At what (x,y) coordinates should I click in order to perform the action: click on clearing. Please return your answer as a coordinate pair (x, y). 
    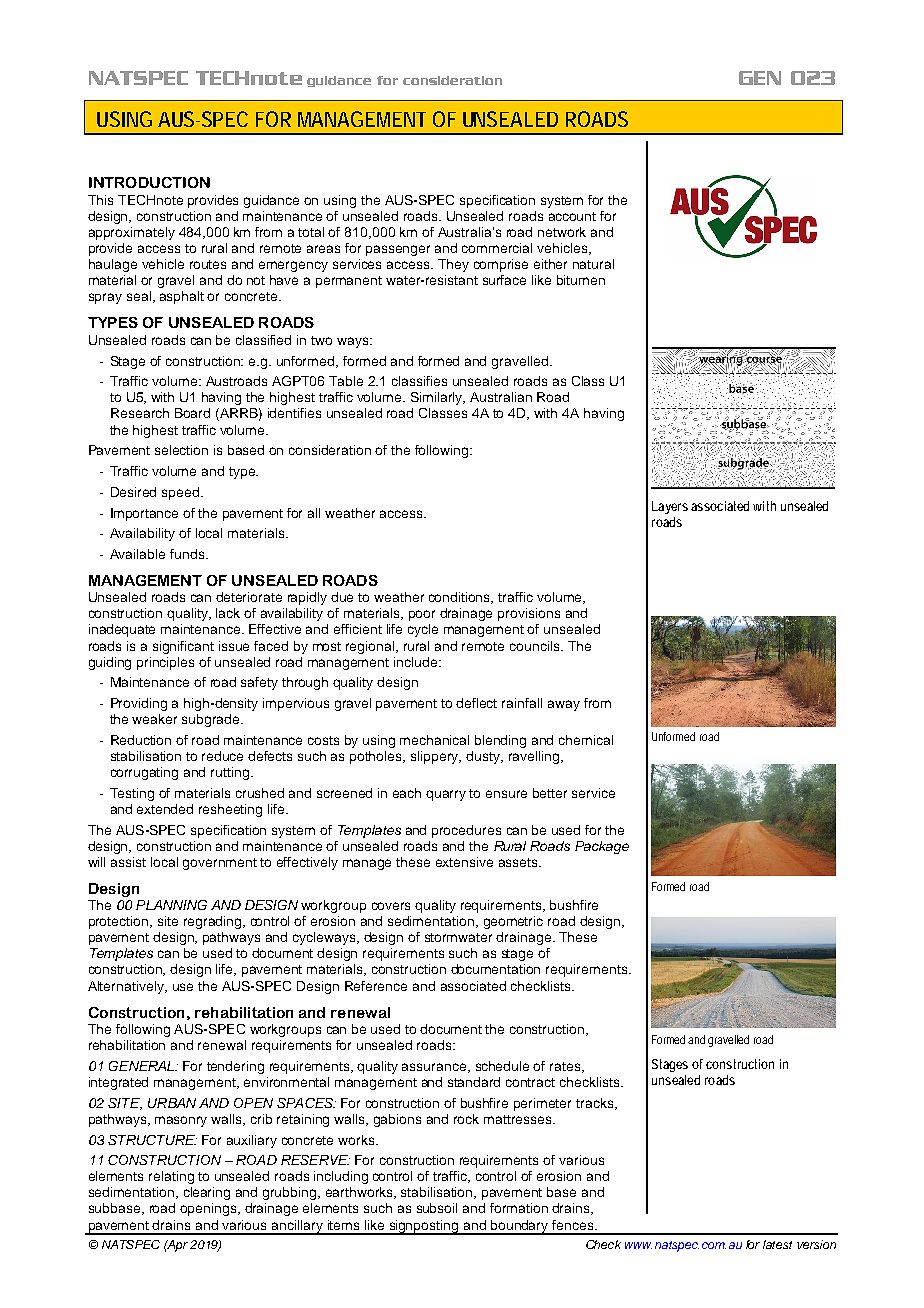
    Looking at the image, I should click on (207, 1193).
